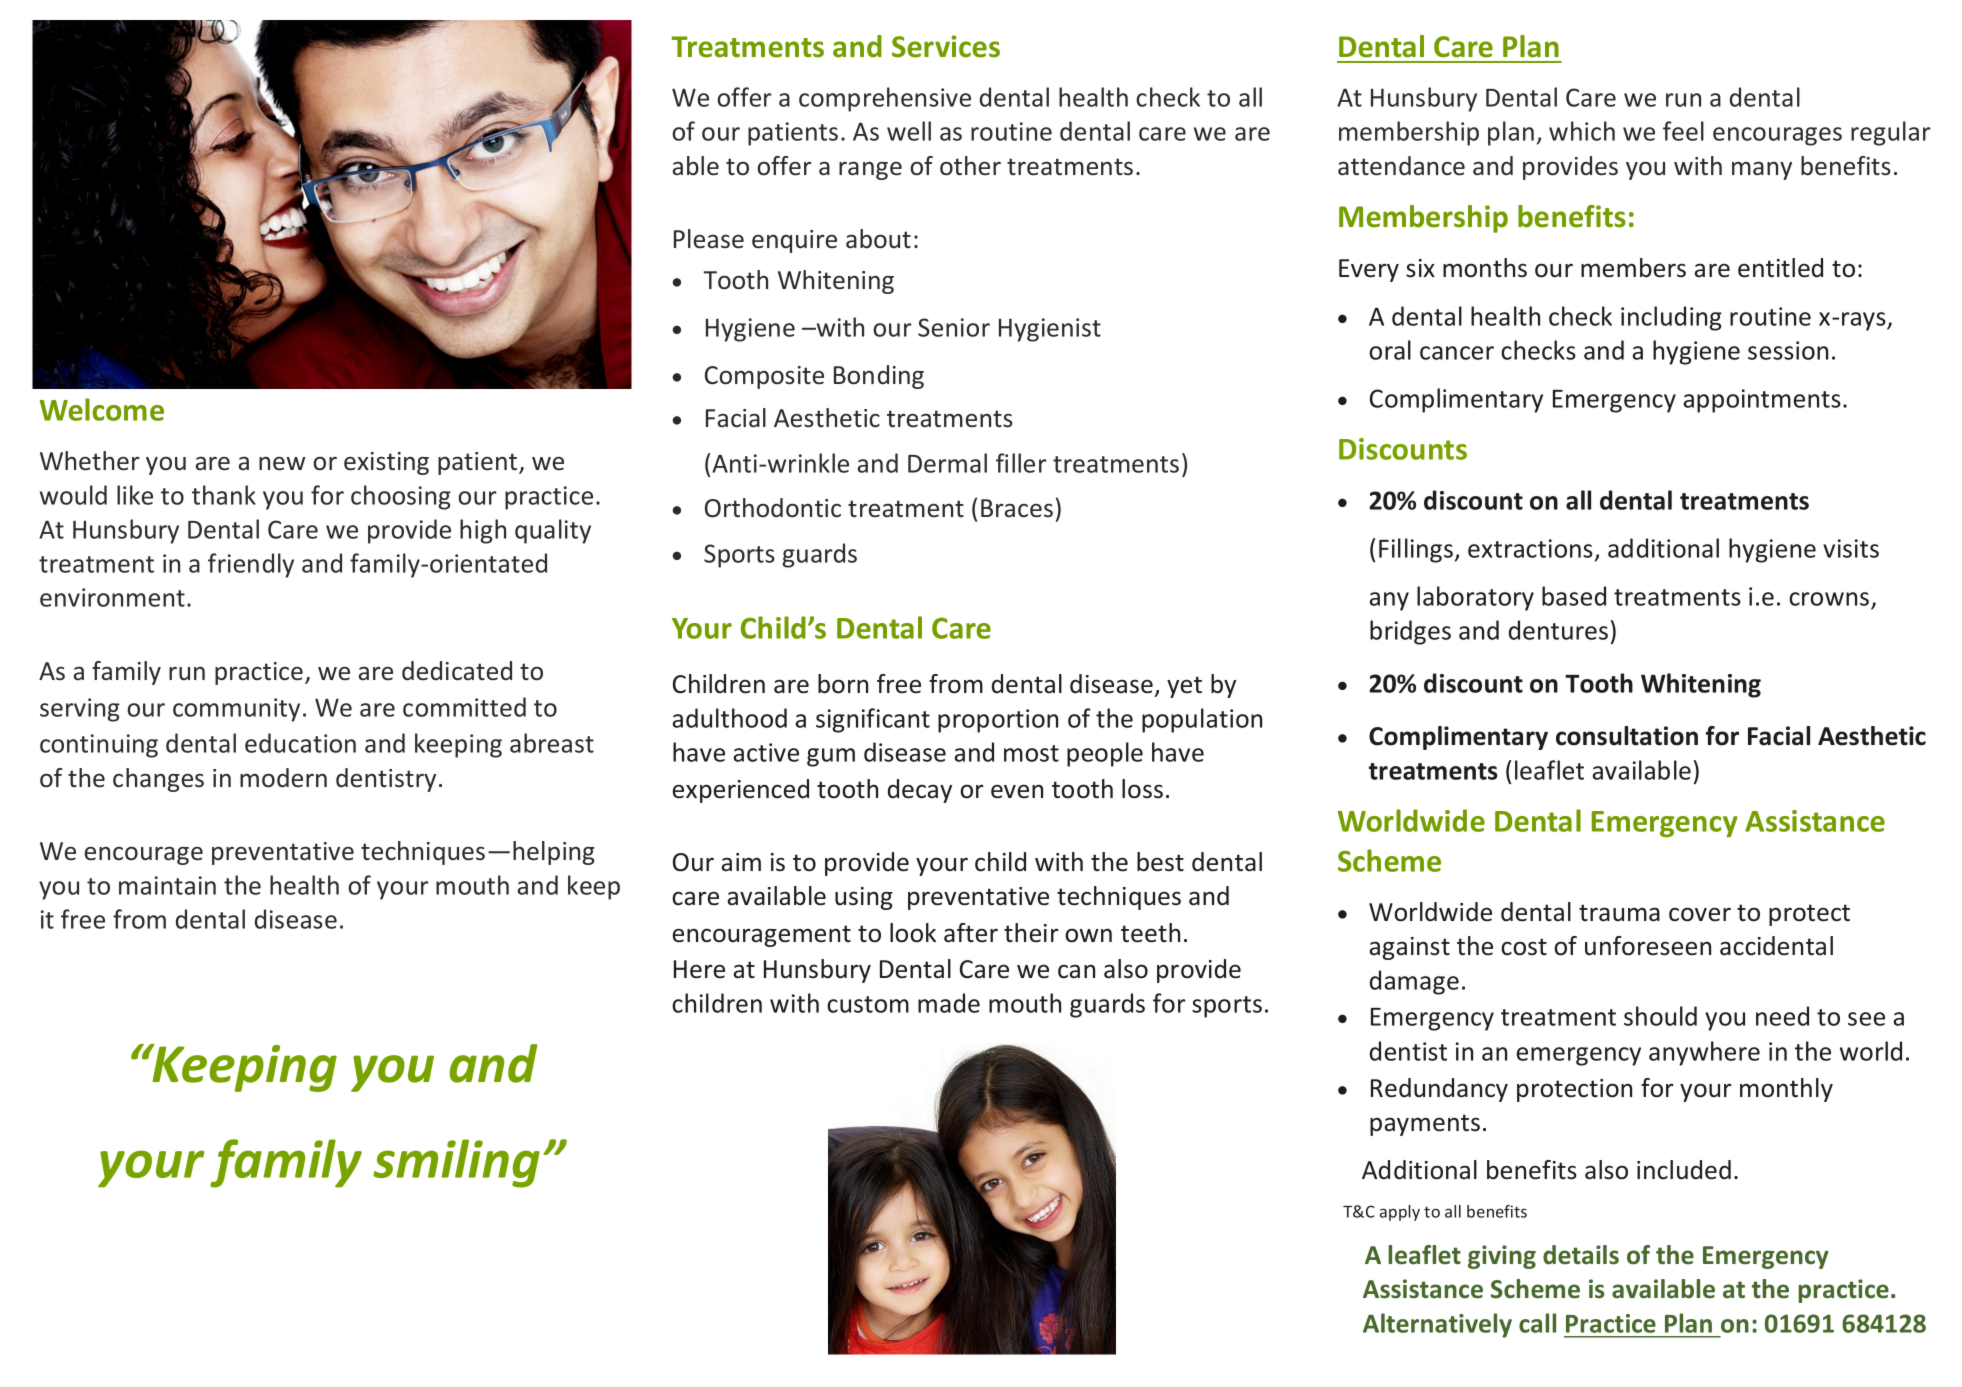 This page has width=1962, height=1387. What do you see at coordinates (864, 898) in the page?
I see `using` at bounding box center [864, 898].
